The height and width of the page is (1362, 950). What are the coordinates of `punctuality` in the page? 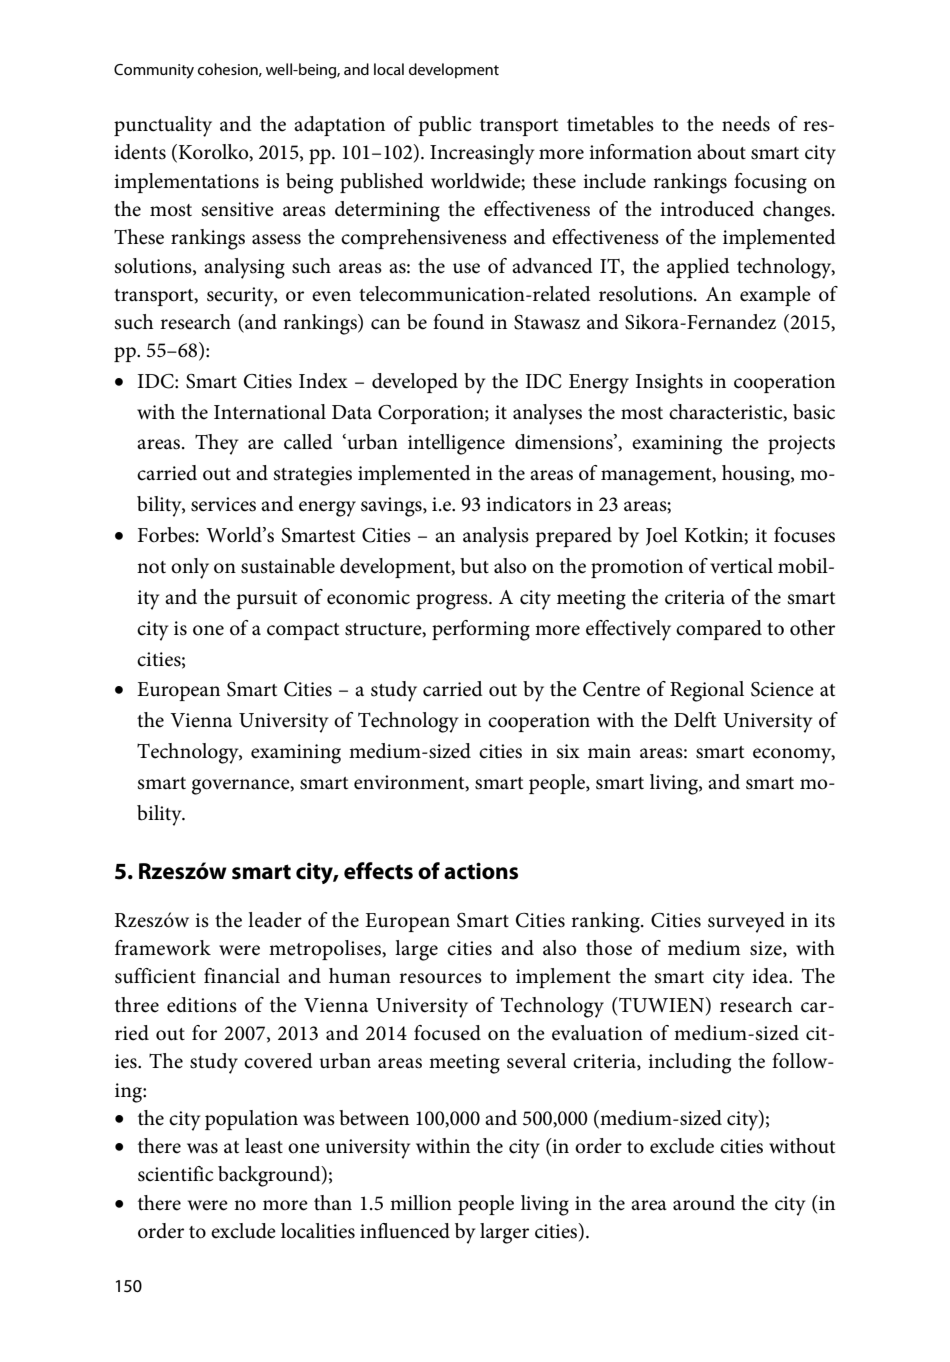 It's located at (163, 126).
